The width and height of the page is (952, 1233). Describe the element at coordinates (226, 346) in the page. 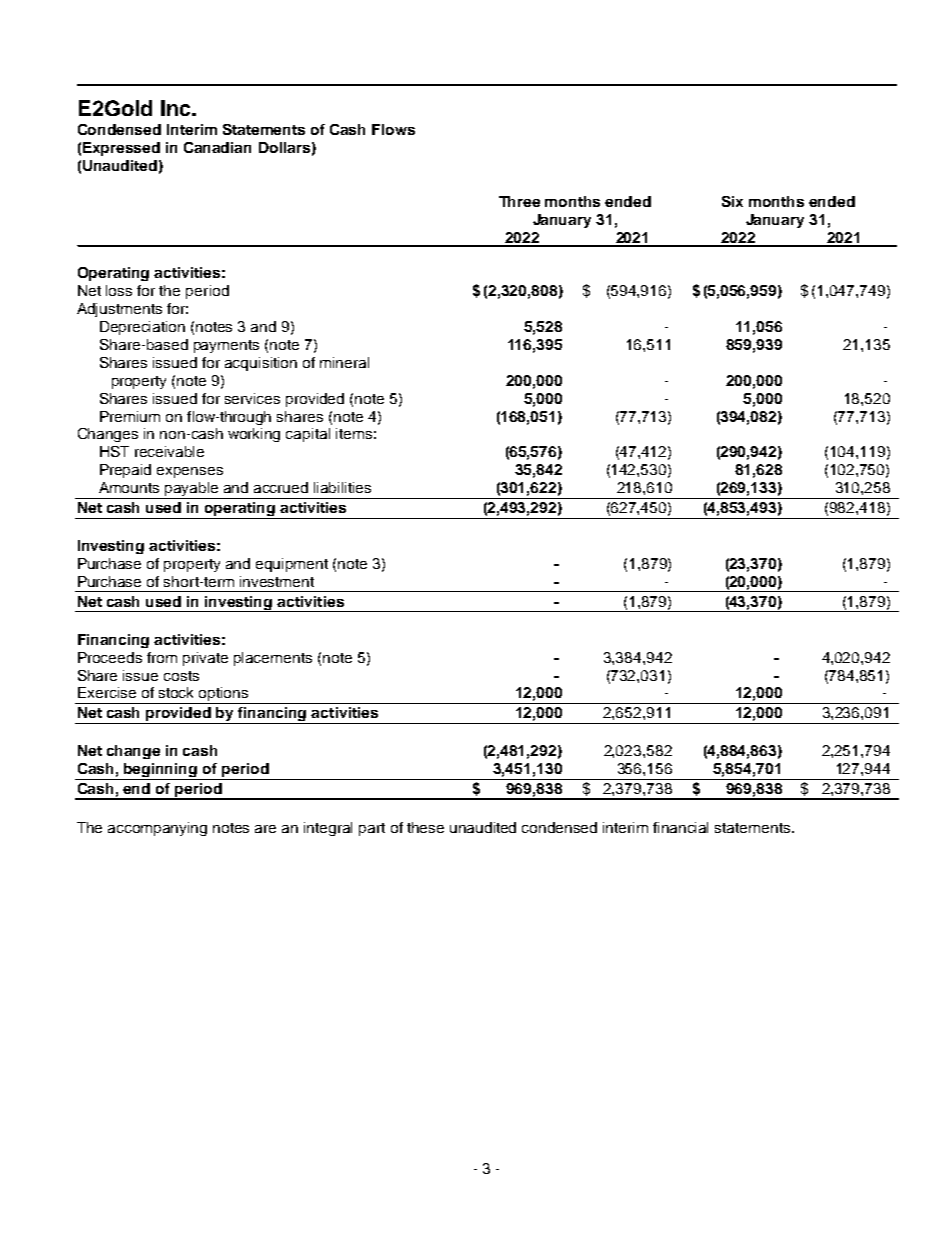

I see `payments` at that location.
